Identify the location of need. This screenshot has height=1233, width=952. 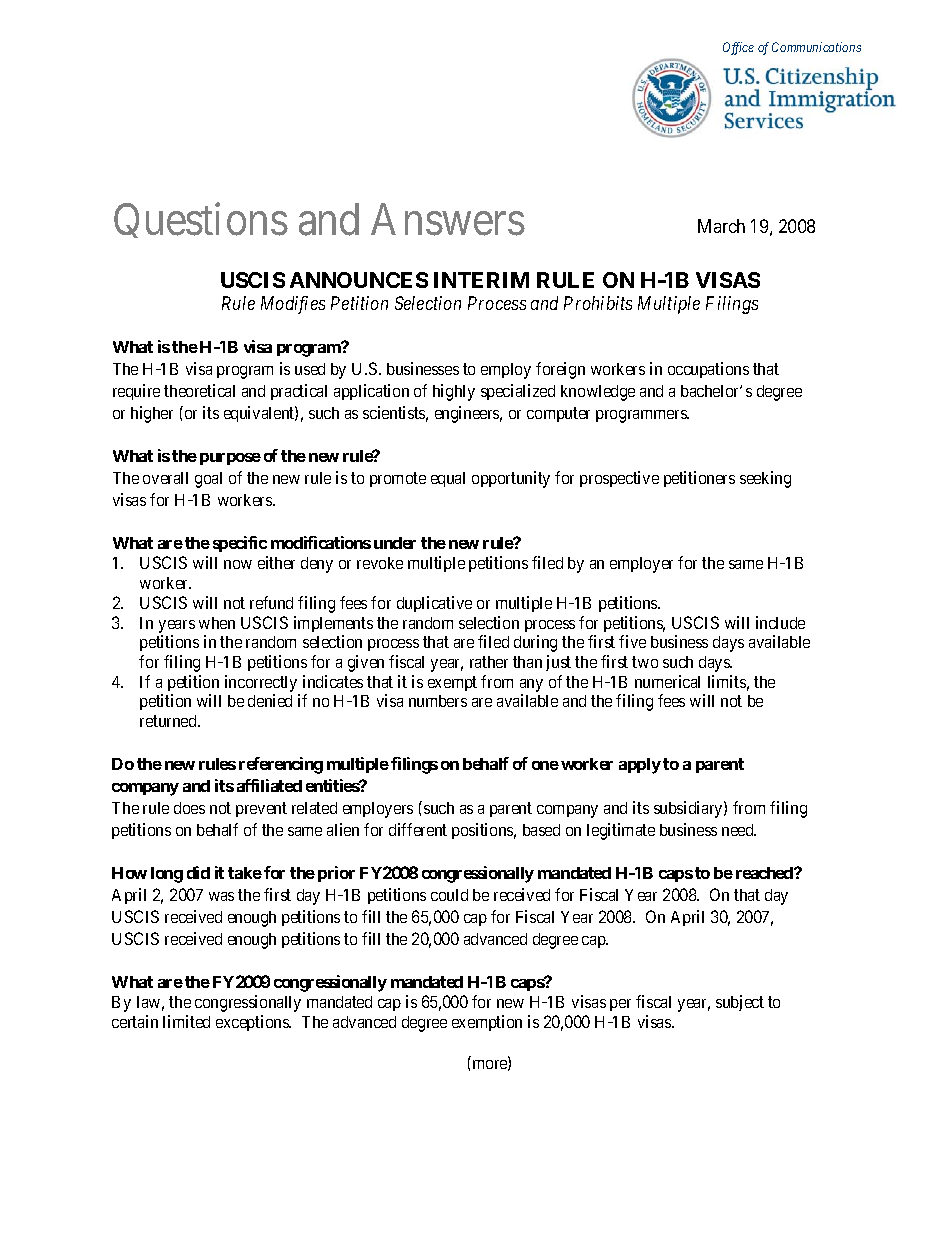
(739, 830).
